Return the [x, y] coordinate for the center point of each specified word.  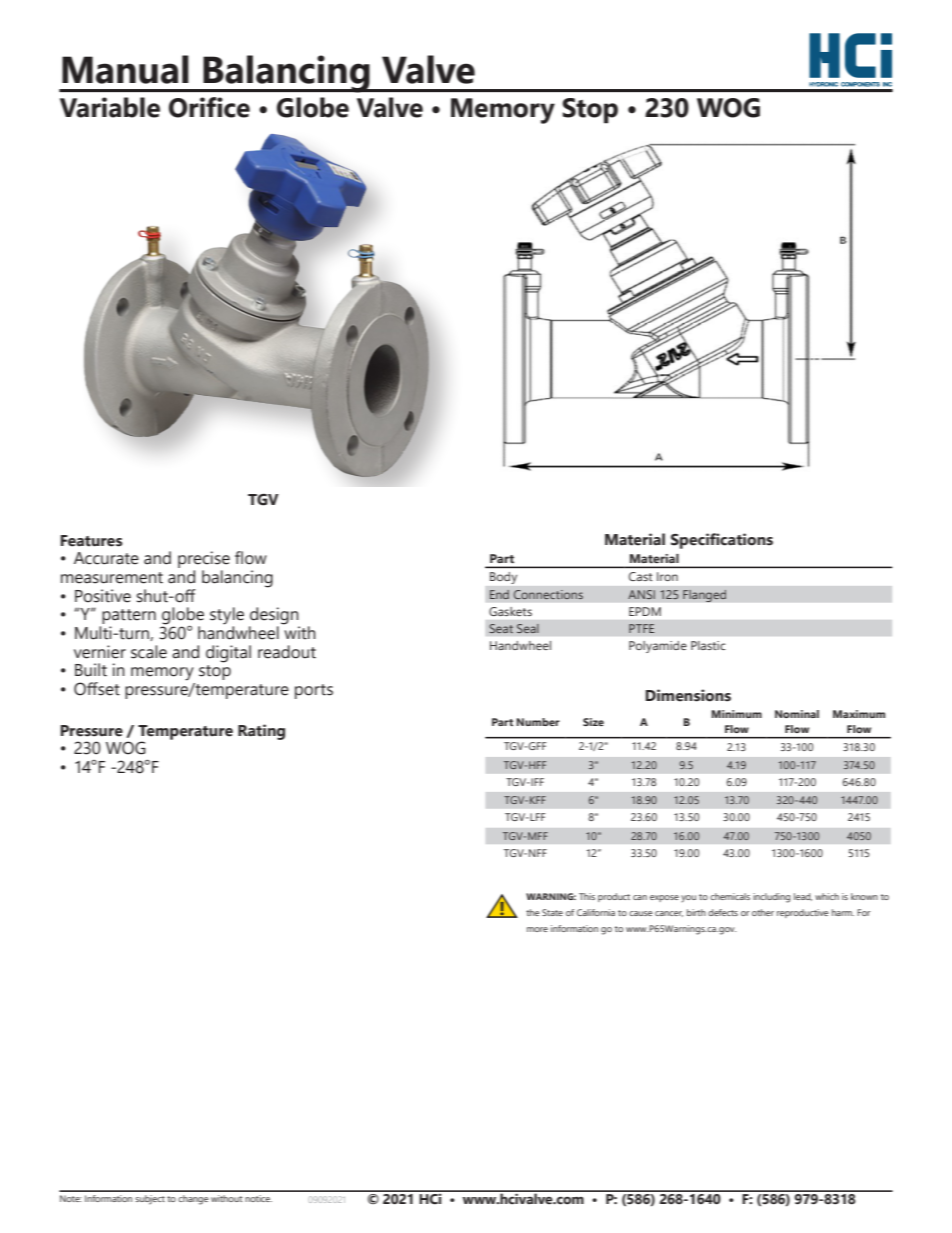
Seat [501, 628]
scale [149, 652]
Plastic [708, 645]
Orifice [209, 107]
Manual [125, 69]
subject [150, 1200]
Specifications [722, 541]
